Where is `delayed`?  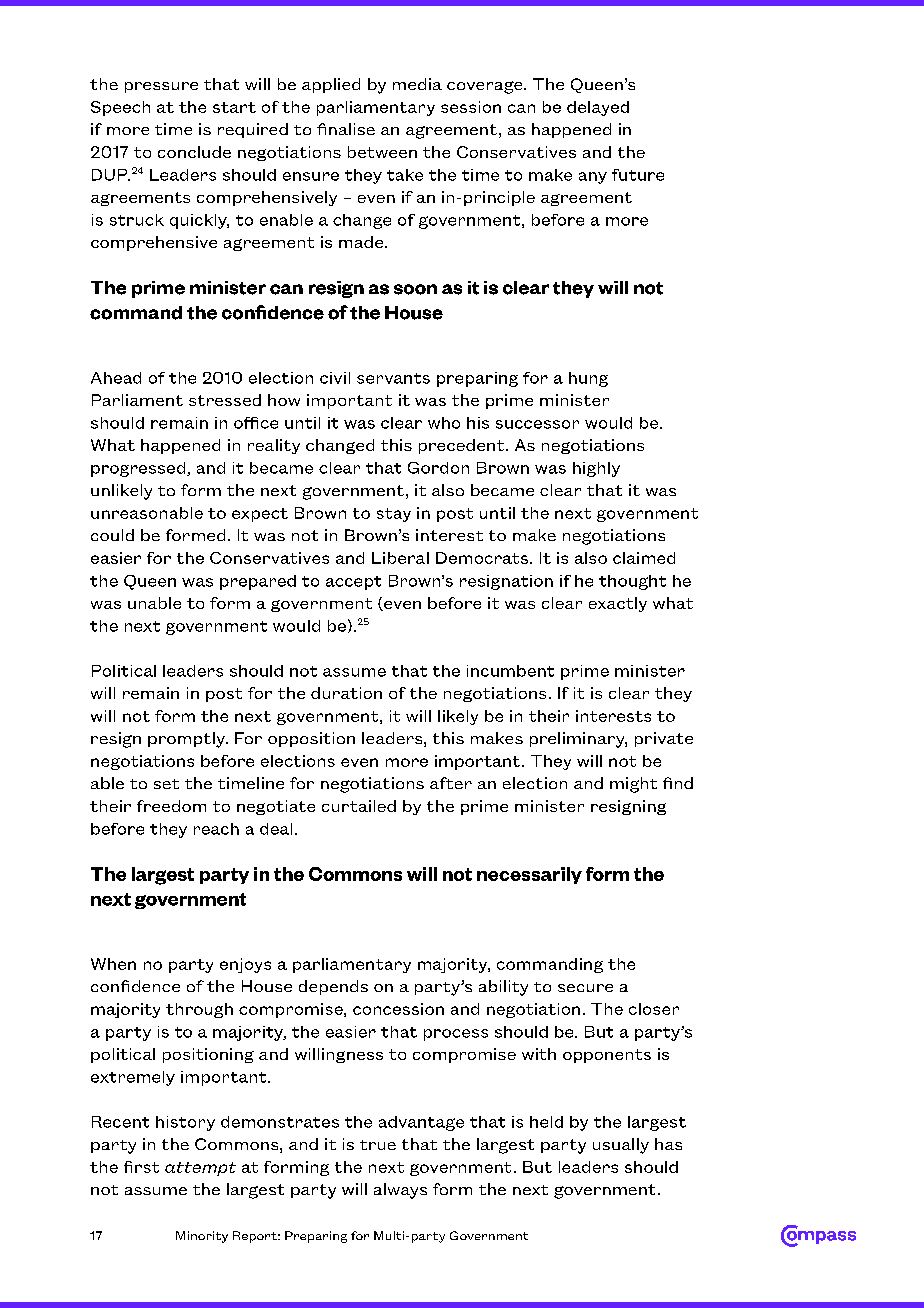 delayed is located at coordinates (598, 108).
